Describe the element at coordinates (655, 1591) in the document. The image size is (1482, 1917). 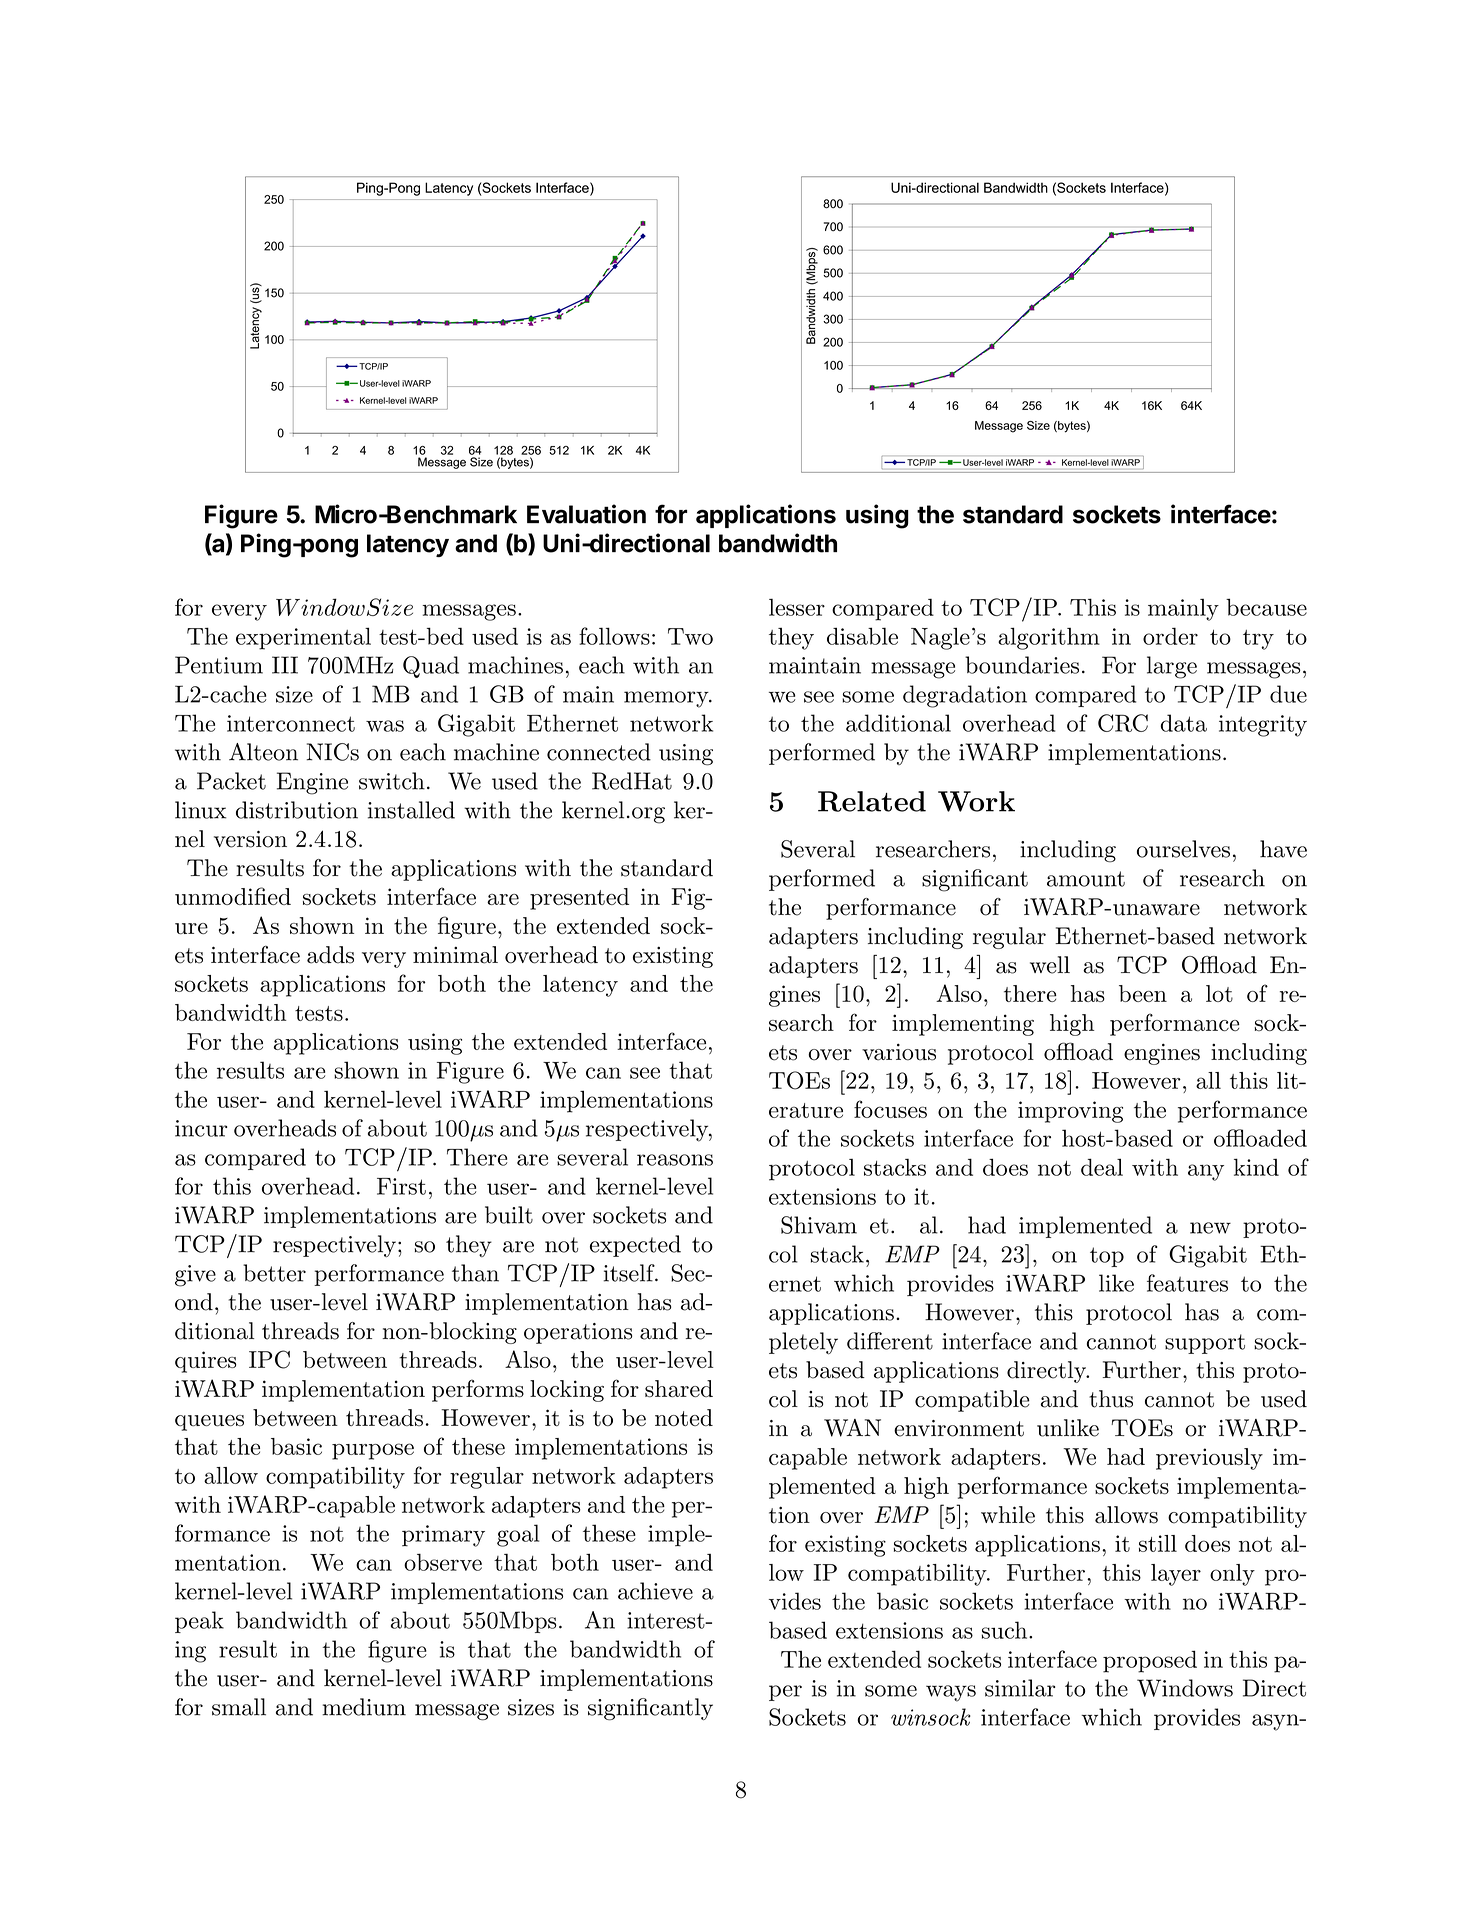
I see `achieve` at that location.
